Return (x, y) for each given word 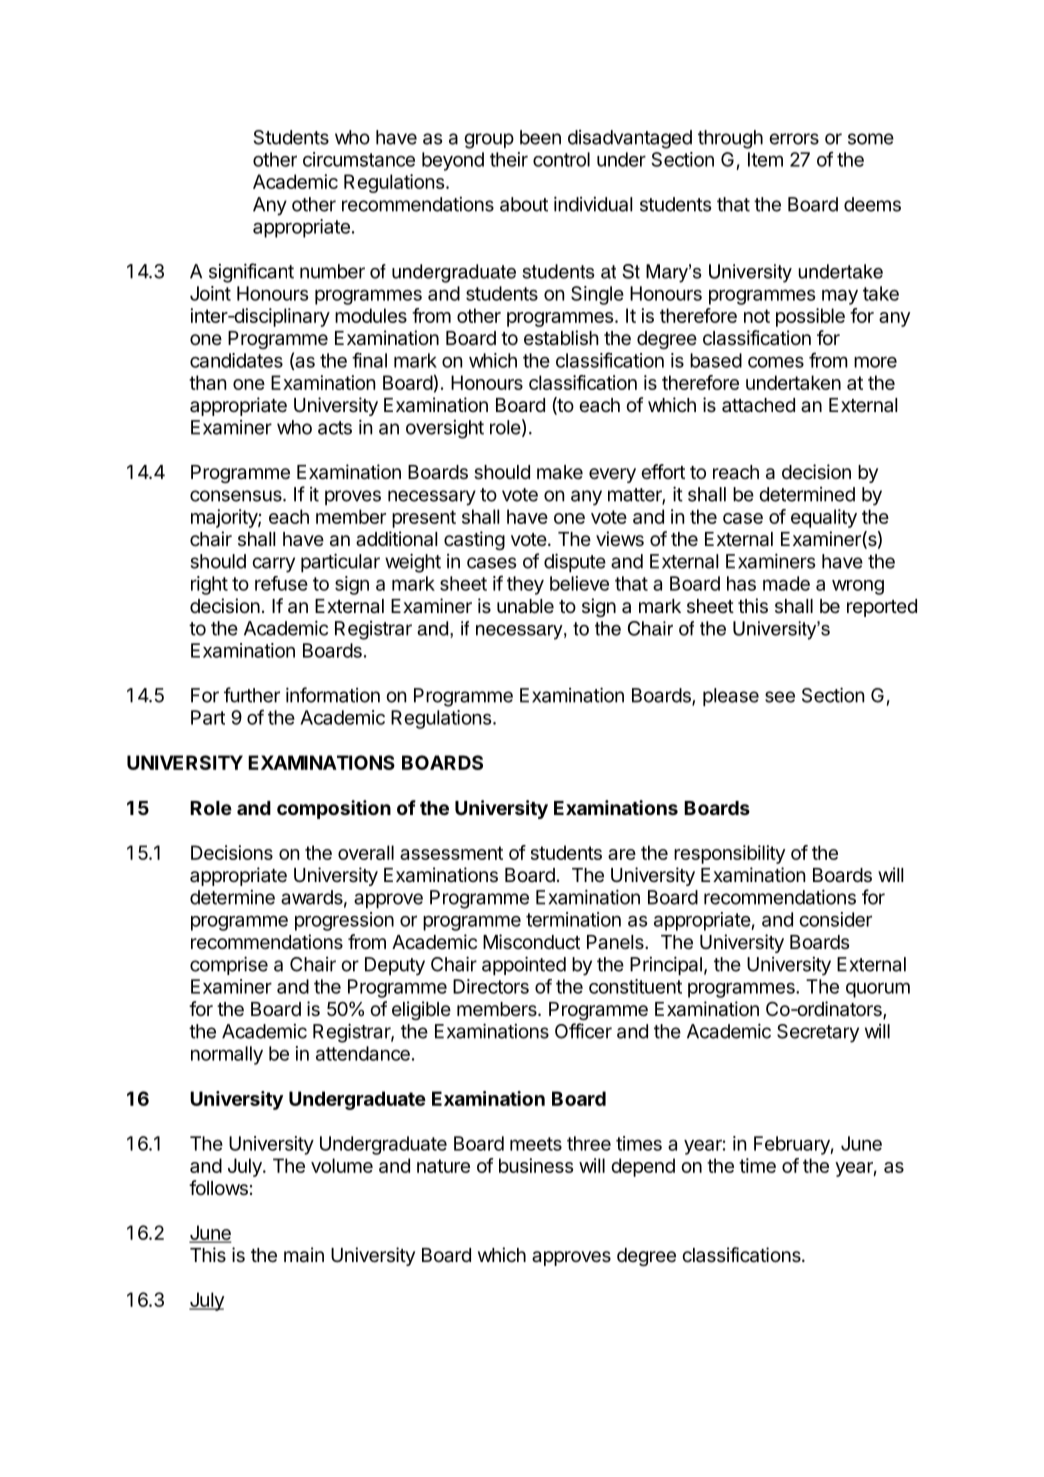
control (561, 159)
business (536, 1165)
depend (643, 1167)
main (304, 1255)
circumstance (359, 159)
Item (765, 159)
